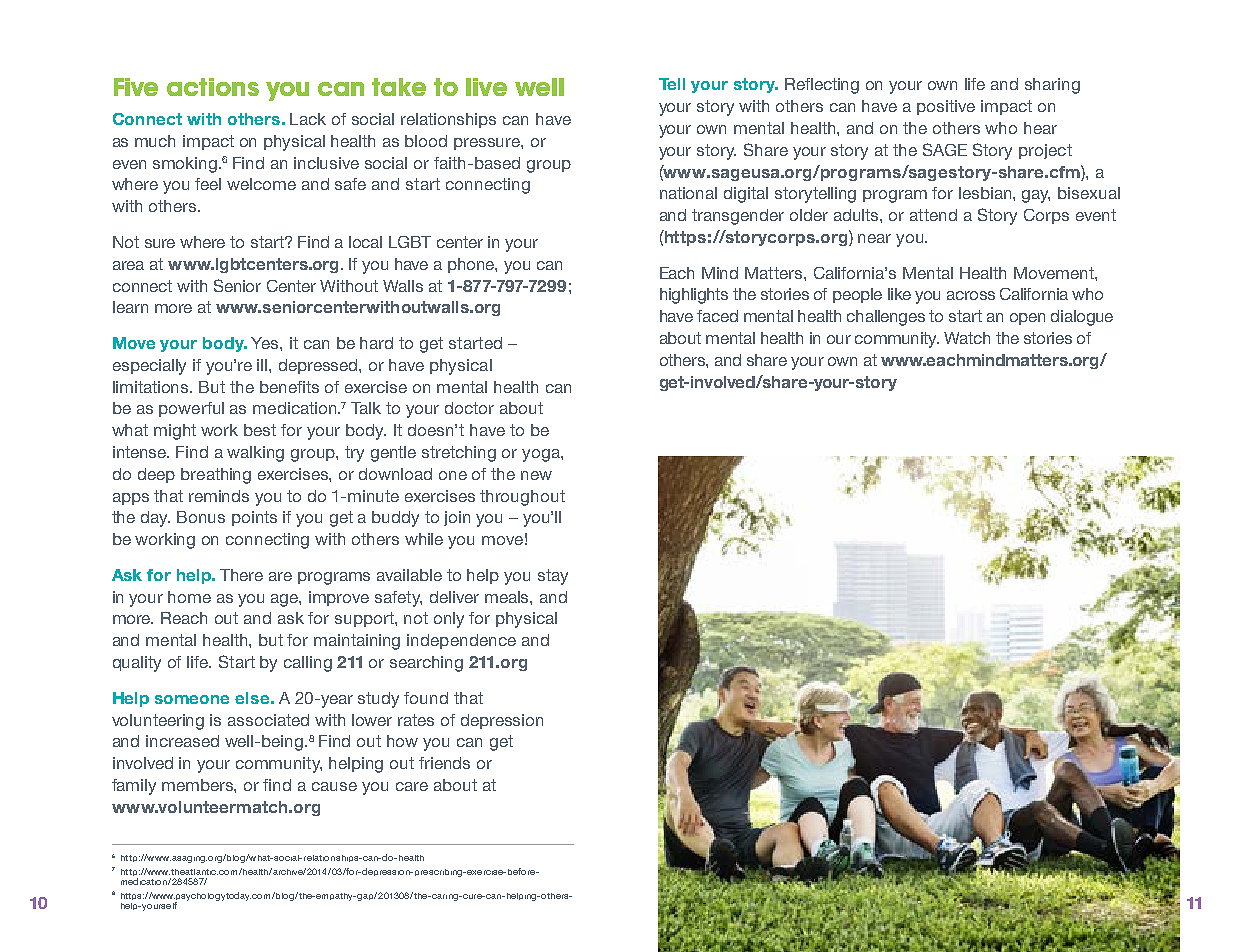 The width and height of the screenshot is (1233, 952). I want to click on across, so click(971, 295).
